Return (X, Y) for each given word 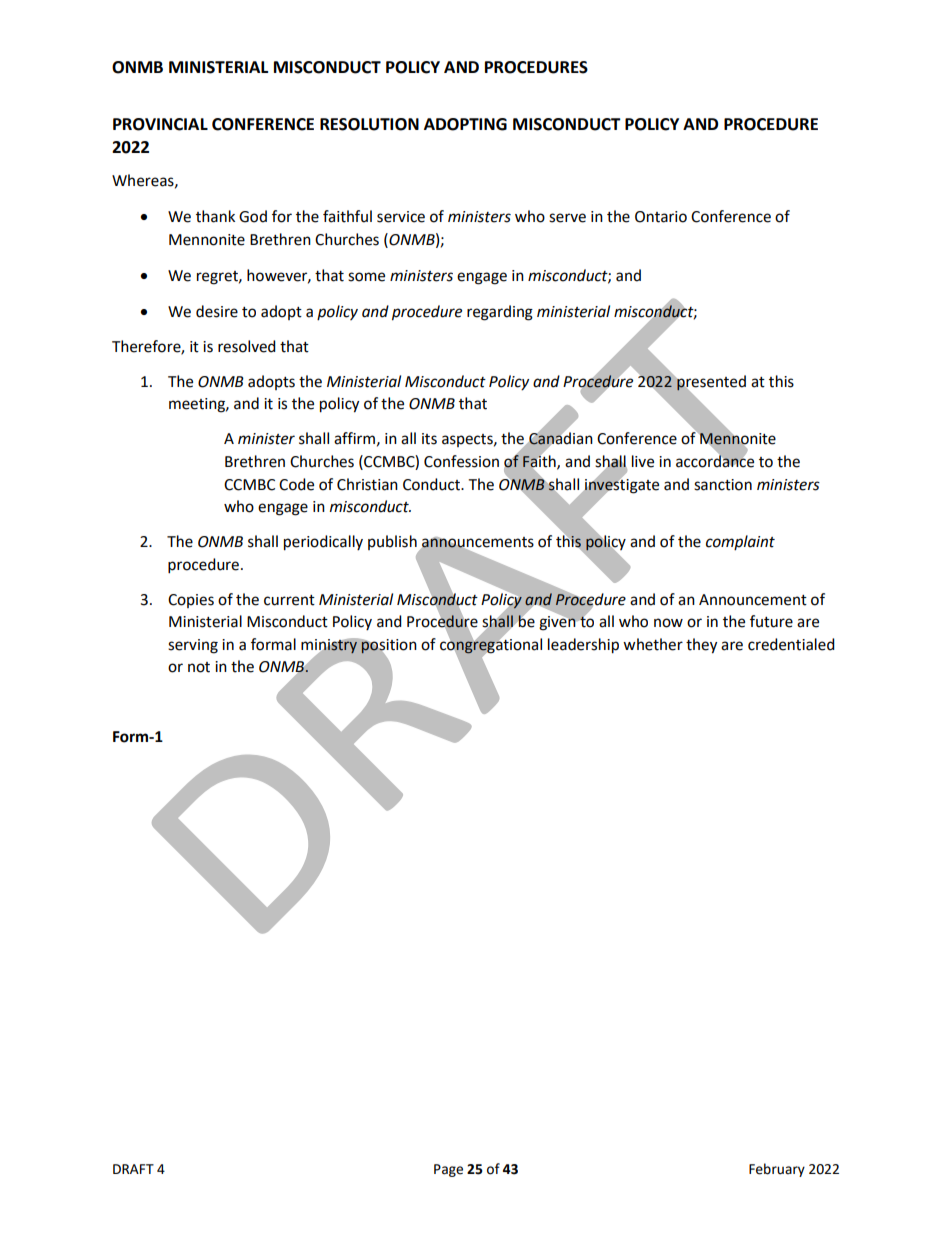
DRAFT (133, 1169)
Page (448, 1170)
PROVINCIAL (160, 124)
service (401, 217)
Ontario (661, 217)
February (777, 1170)
